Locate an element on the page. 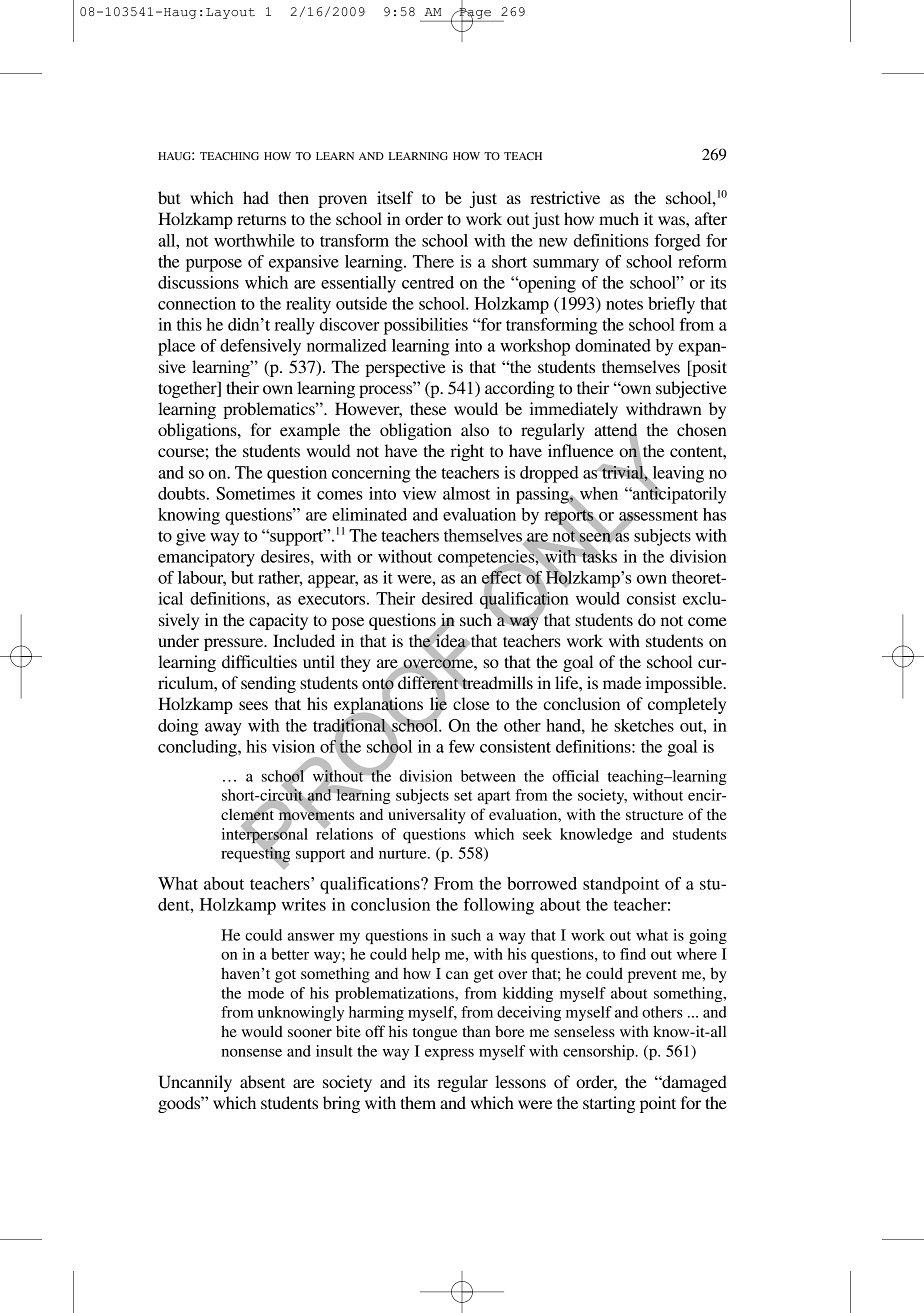 The width and height of the page is (924, 1313). absent is located at coordinates (262, 1081).
